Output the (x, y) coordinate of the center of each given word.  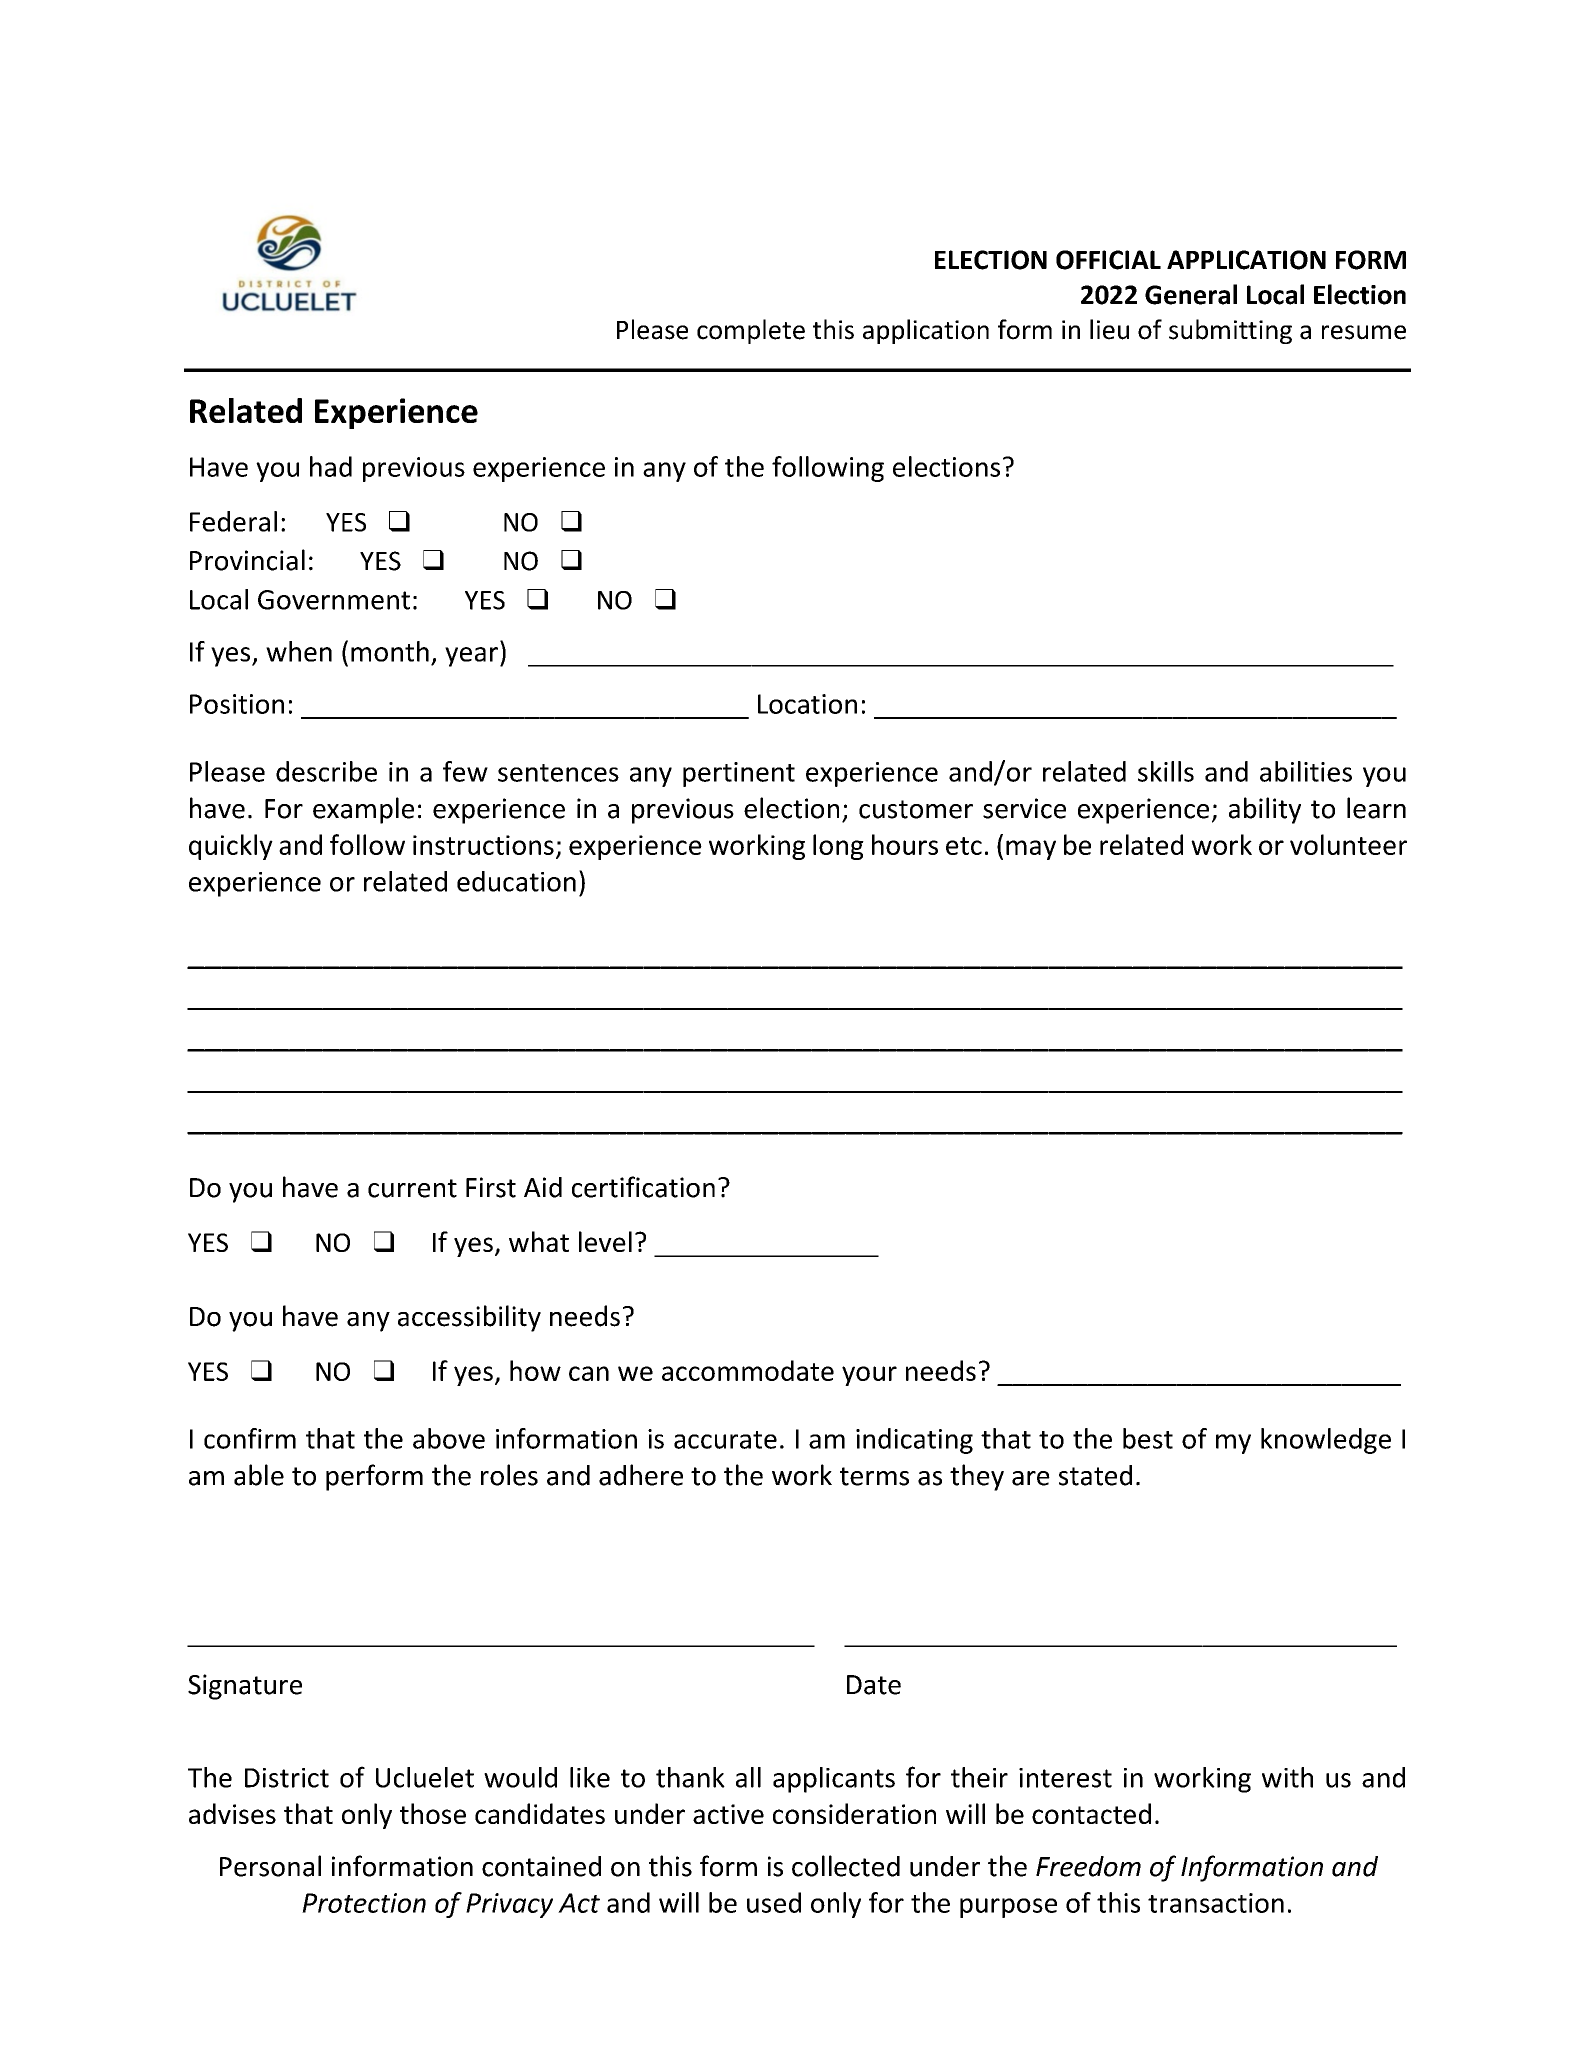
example (363, 810)
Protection (364, 1903)
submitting (1230, 331)
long (838, 847)
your (869, 1376)
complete (751, 331)
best (1148, 1438)
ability (1265, 810)
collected (846, 1866)
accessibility (469, 1318)
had (331, 466)
